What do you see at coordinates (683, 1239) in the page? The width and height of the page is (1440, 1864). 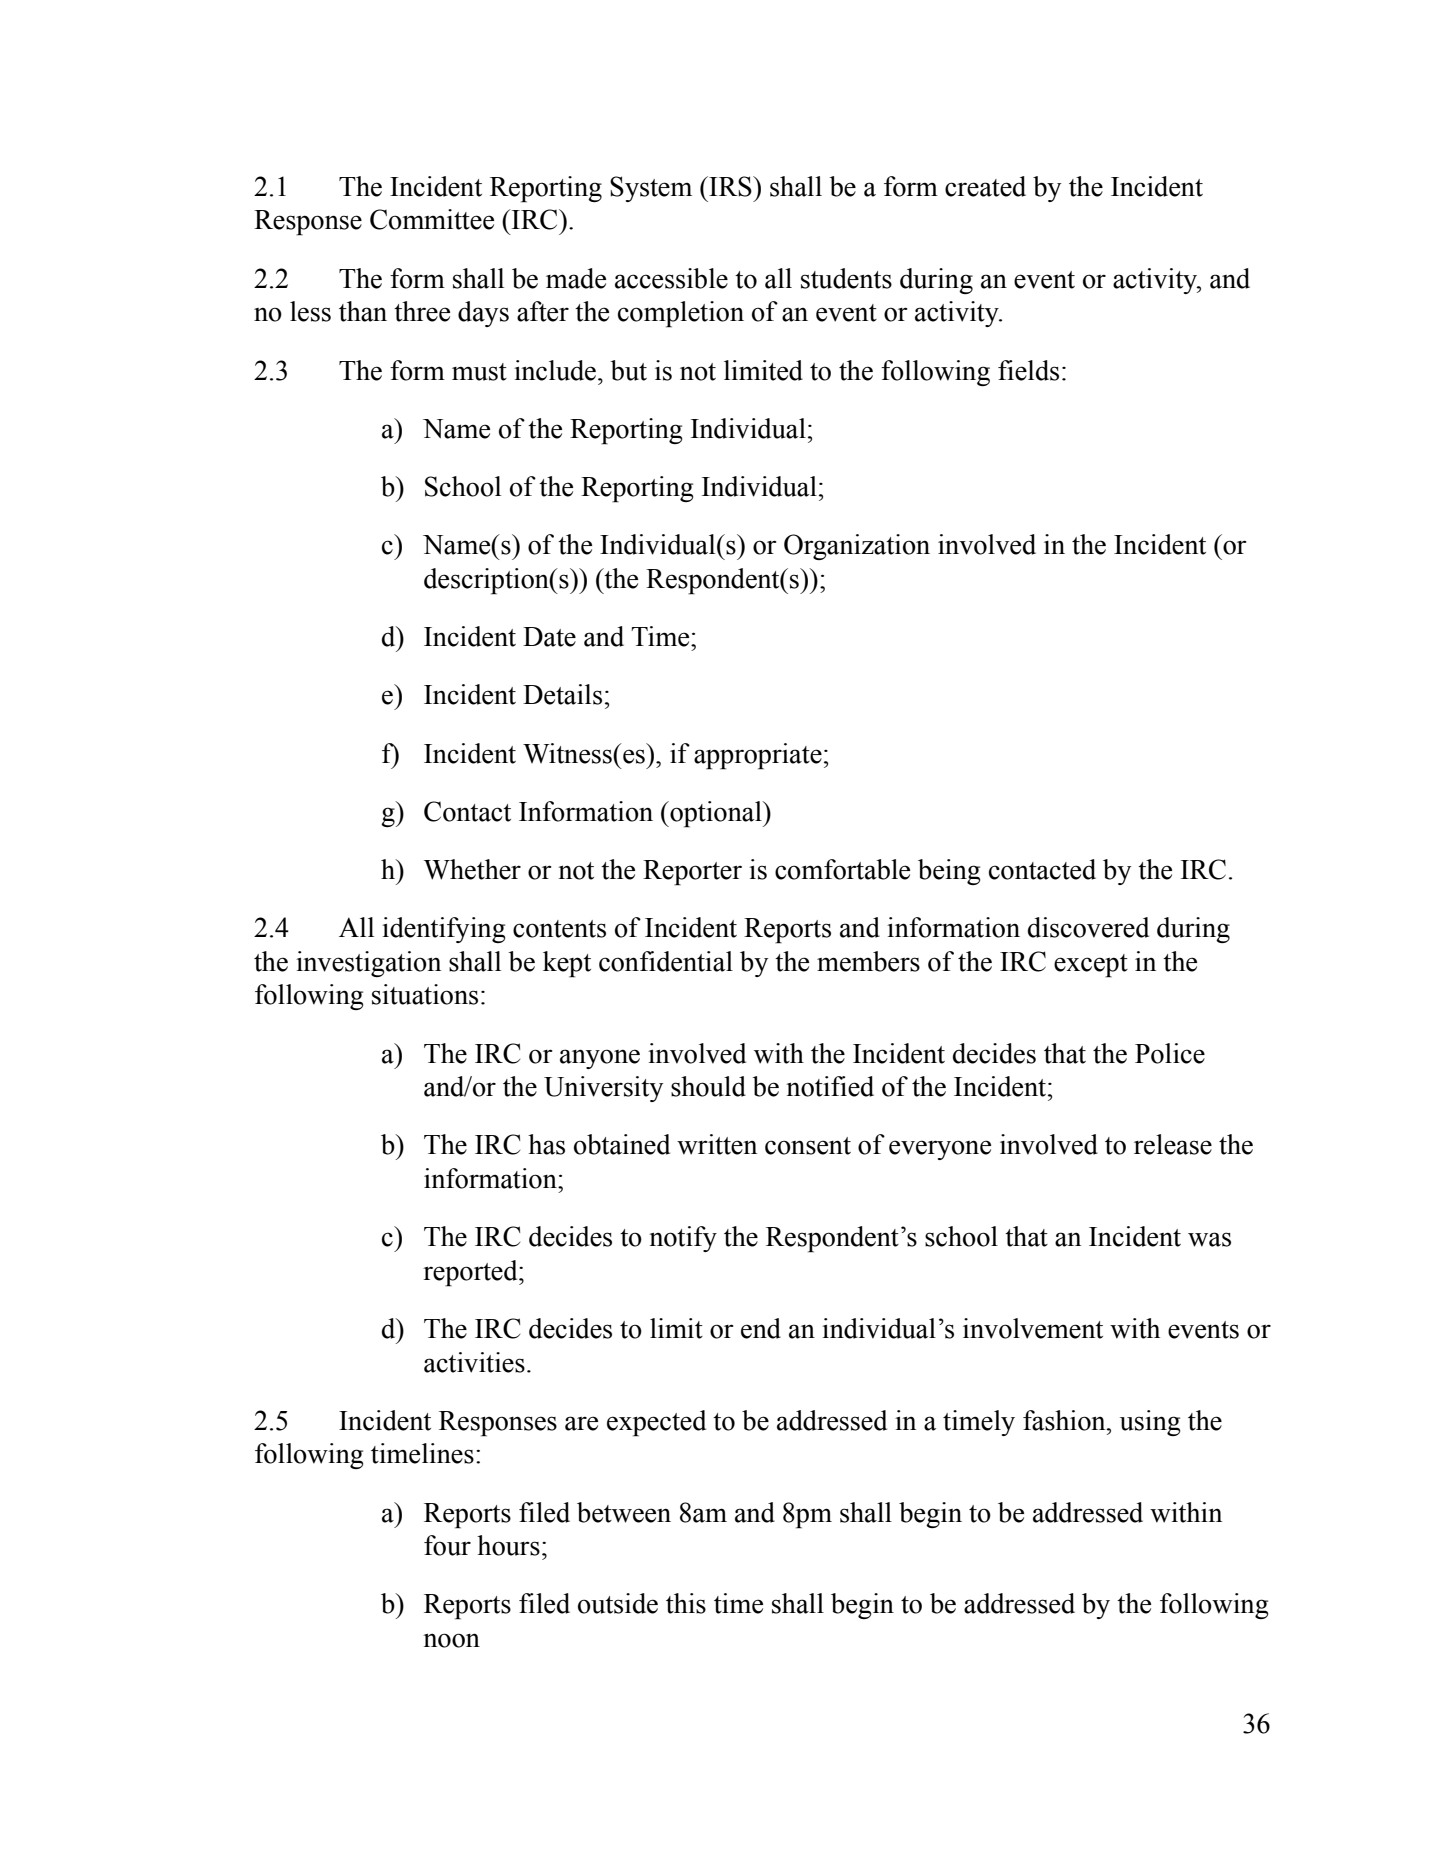 I see `notify` at bounding box center [683, 1239].
